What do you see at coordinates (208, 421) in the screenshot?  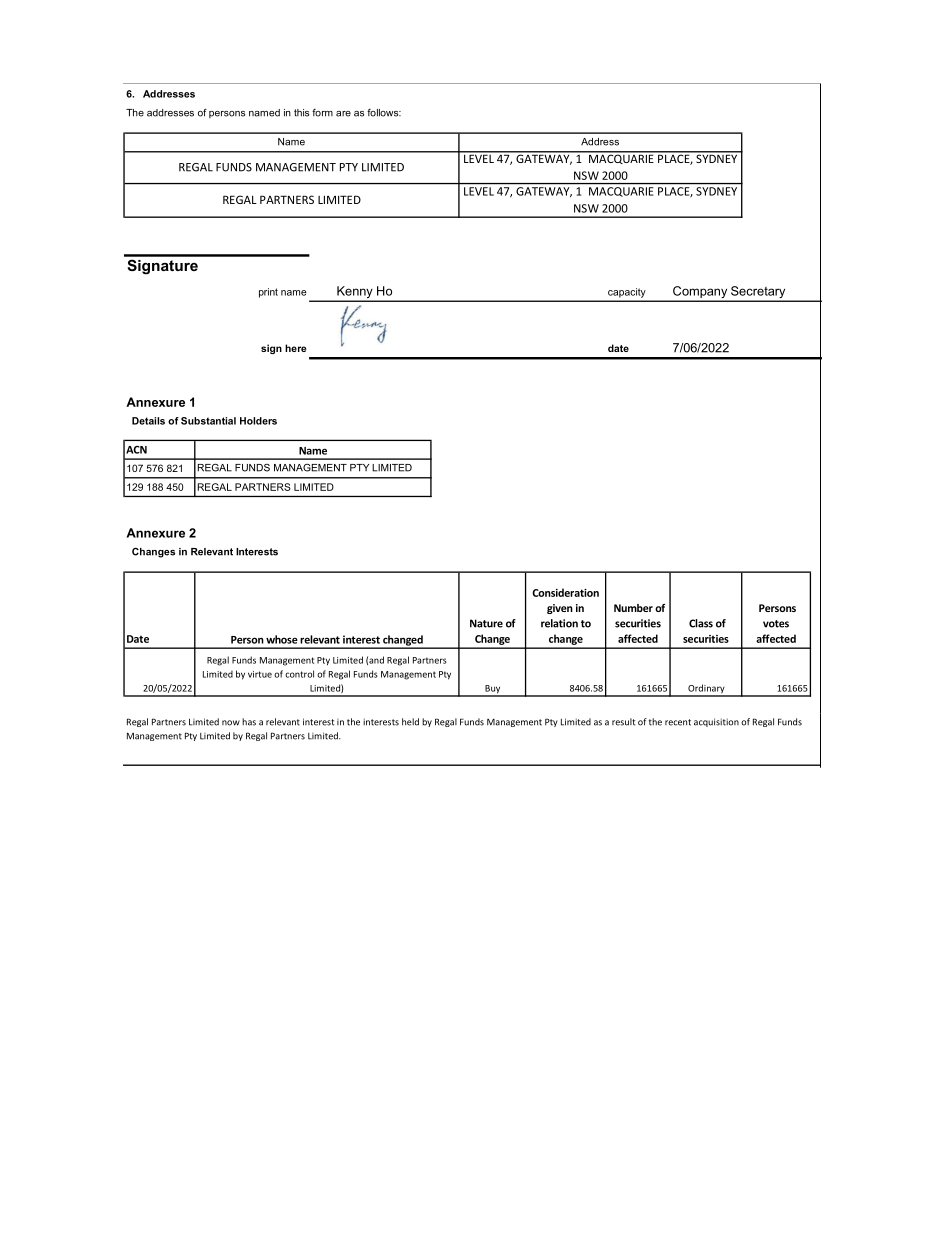 I see `Substantial` at bounding box center [208, 421].
